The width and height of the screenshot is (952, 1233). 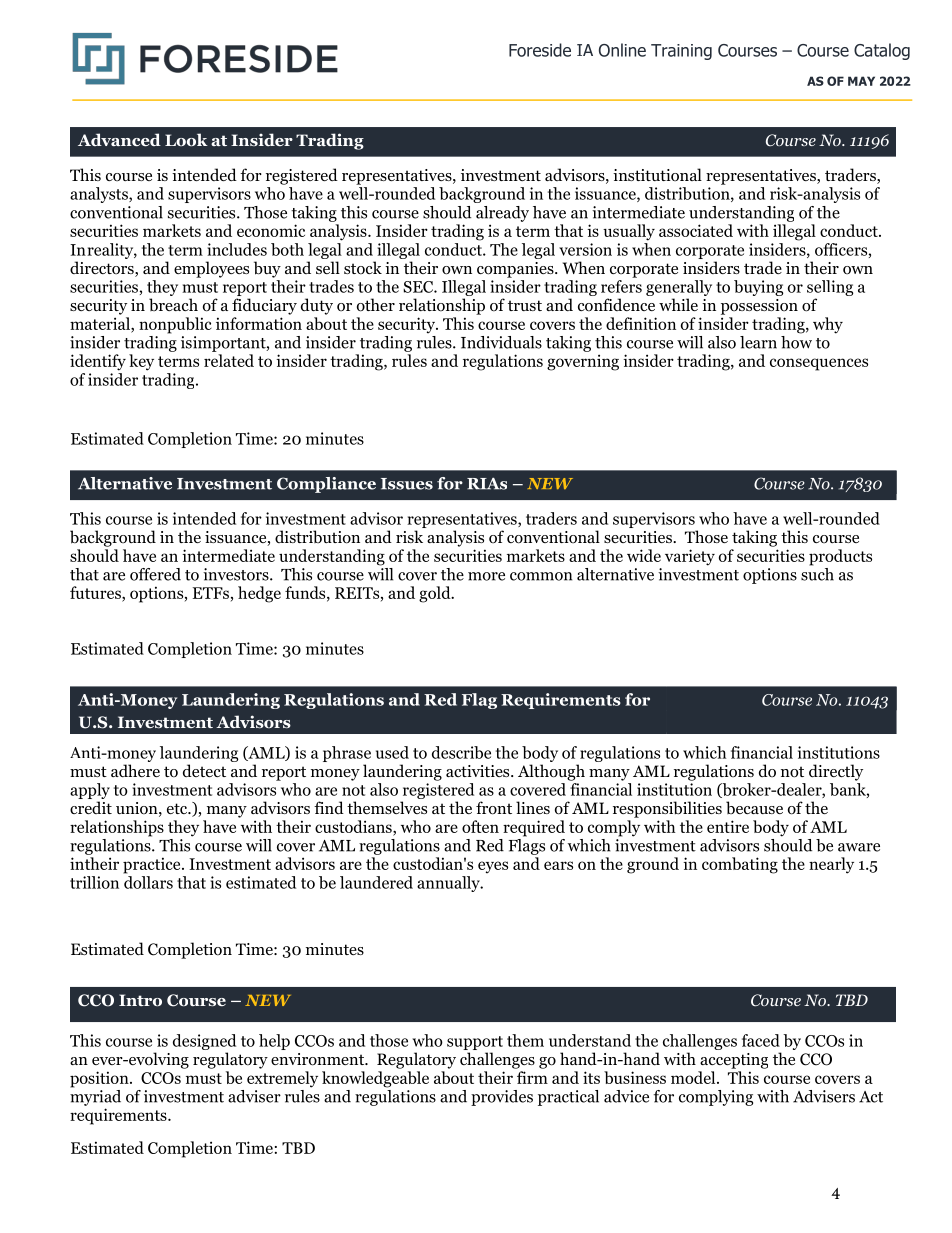 I want to click on consequences, so click(x=819, y=364).
